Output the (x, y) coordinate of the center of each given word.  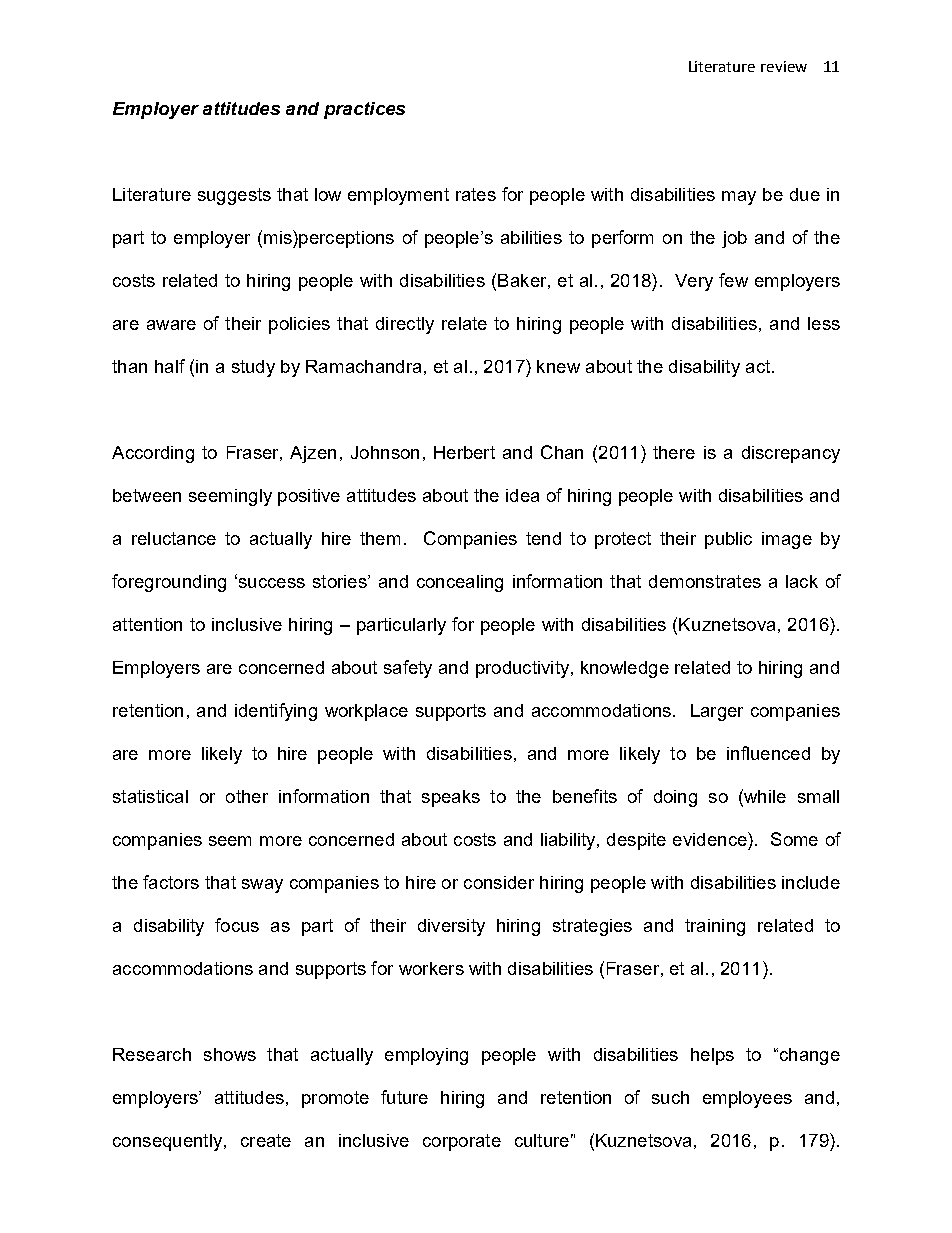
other (247, 796)
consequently (167, 1142)
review (784, 66)
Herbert (464, 452)
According (153, 454)
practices (364, 110)
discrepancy (791, 454)
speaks (451, 798)
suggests (234, 196)
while (764, 796)
